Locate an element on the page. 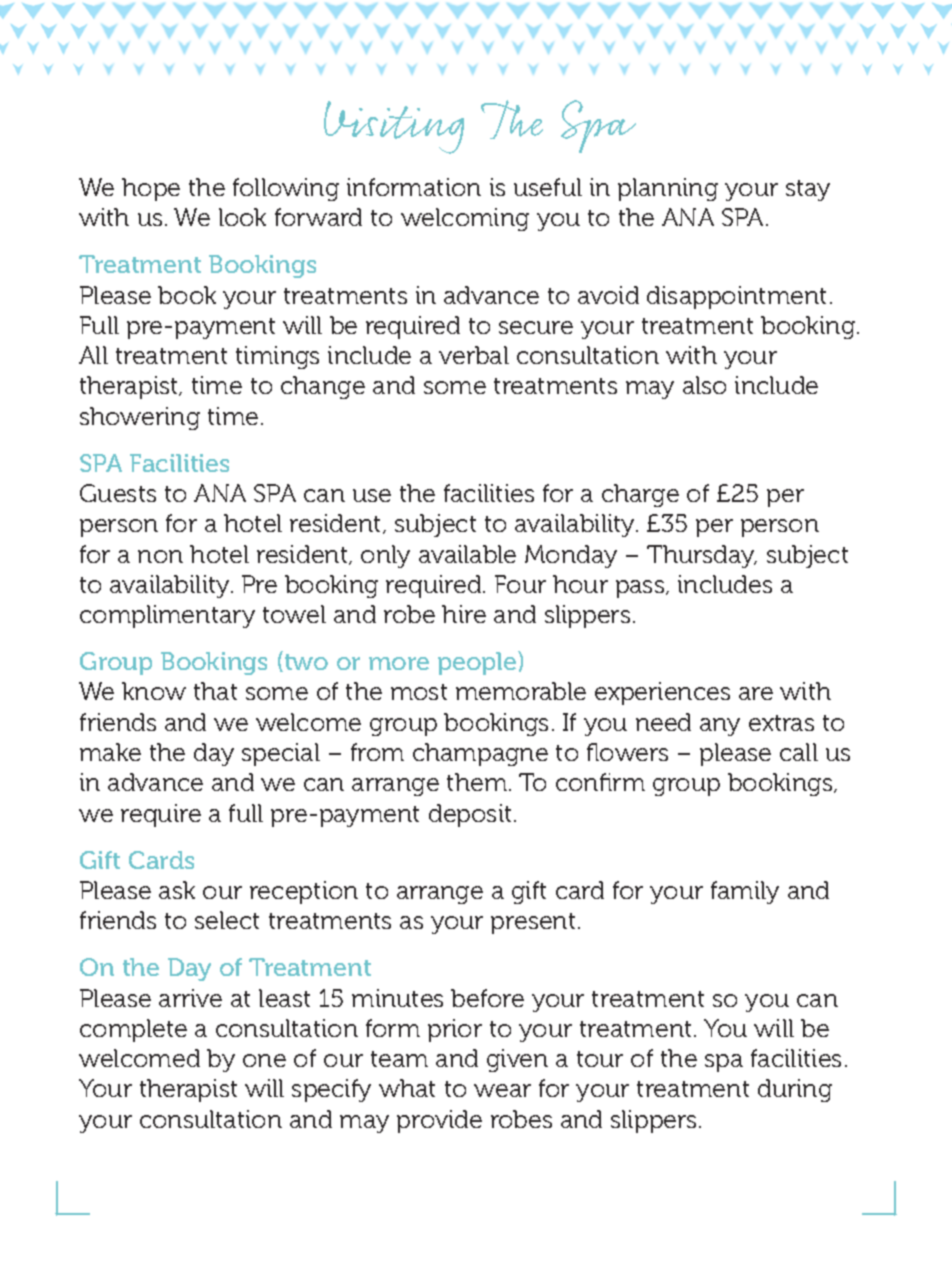 The image size is (952, 1271). wear is located at coordinates (502, 1090).
